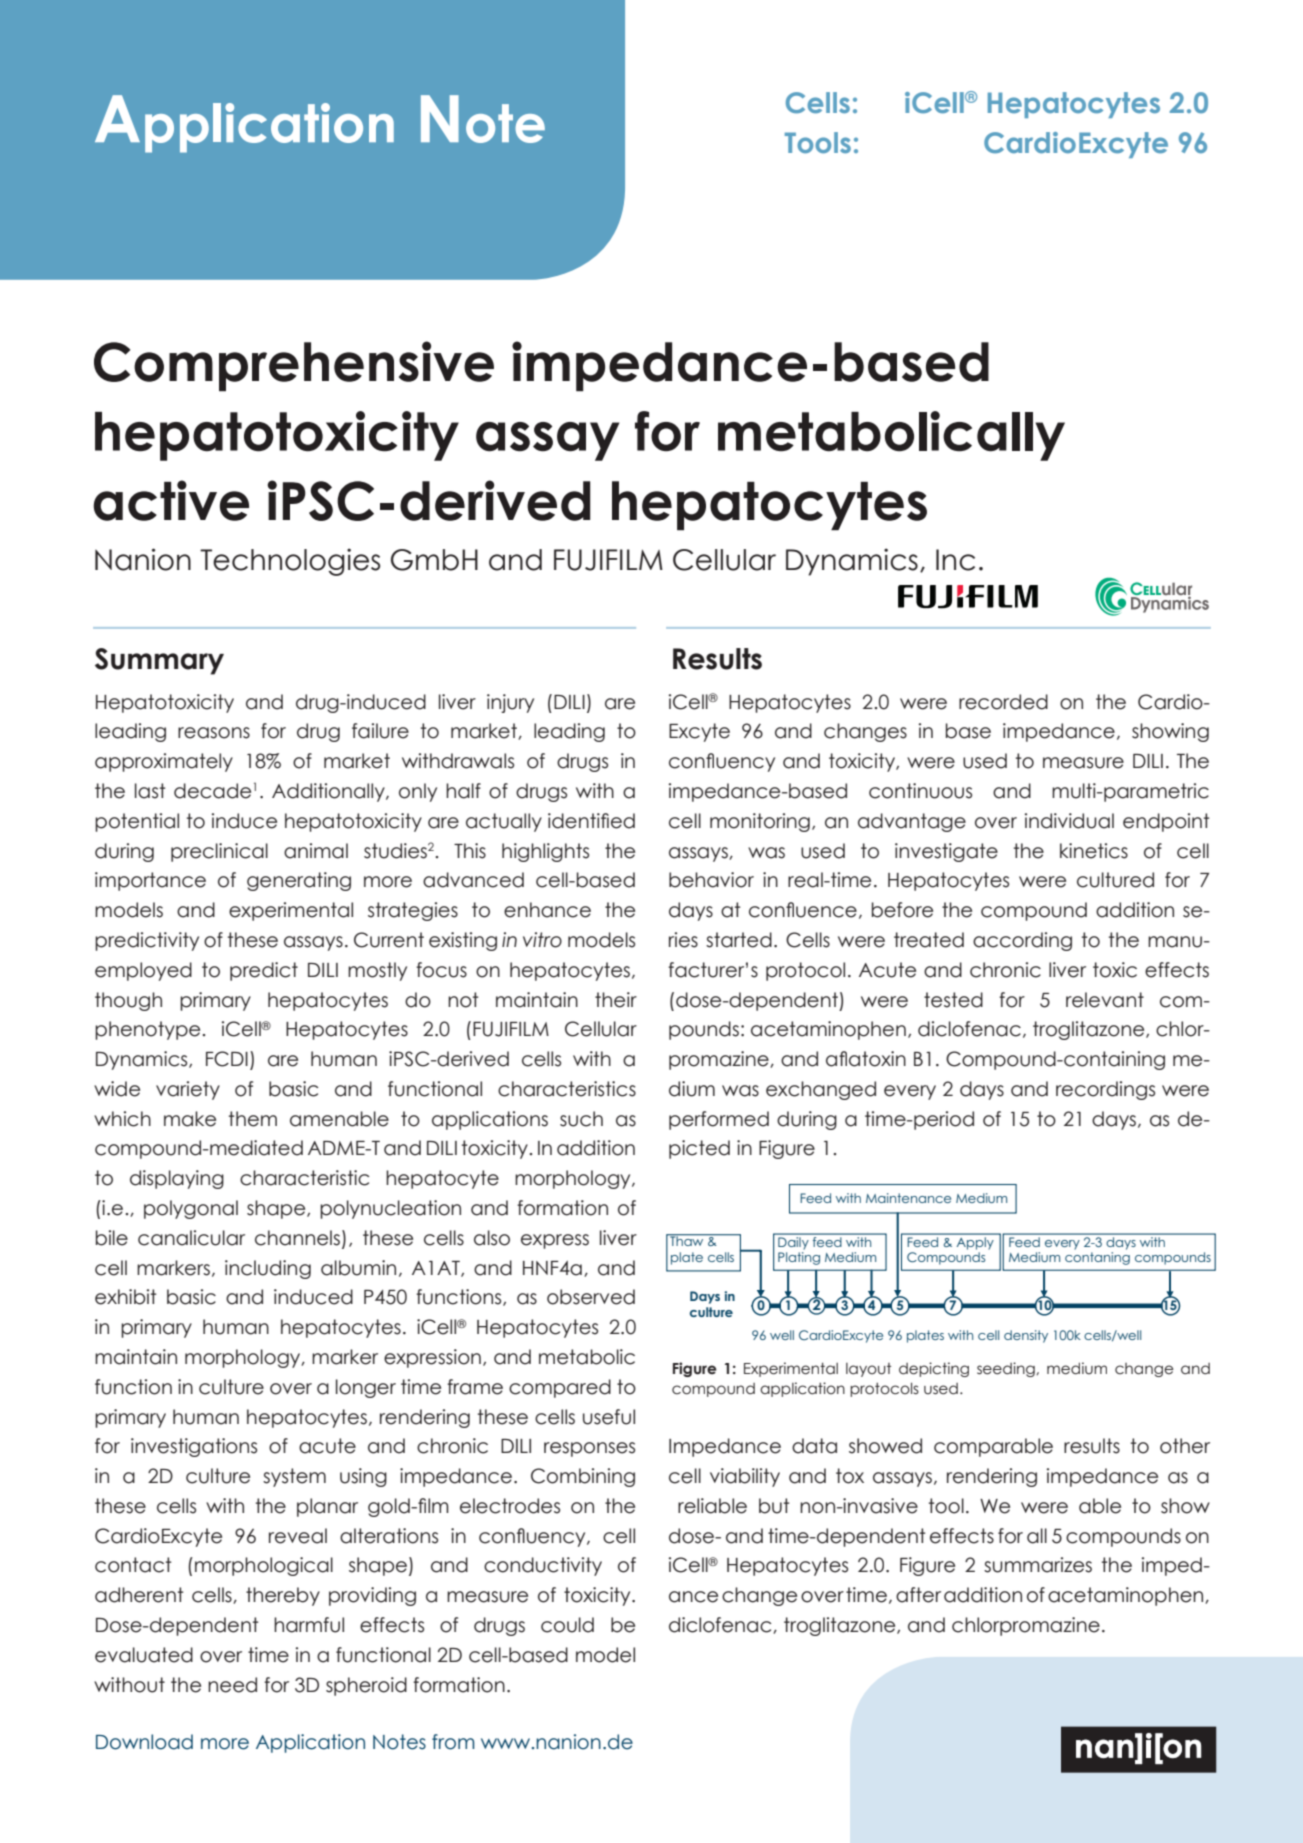 The height and width of the screenshot is (1843, 1303). What do you see at coordinates (1026, 1336) in the screenshot?
I see `density` at bounding box center [1026, 1336].
